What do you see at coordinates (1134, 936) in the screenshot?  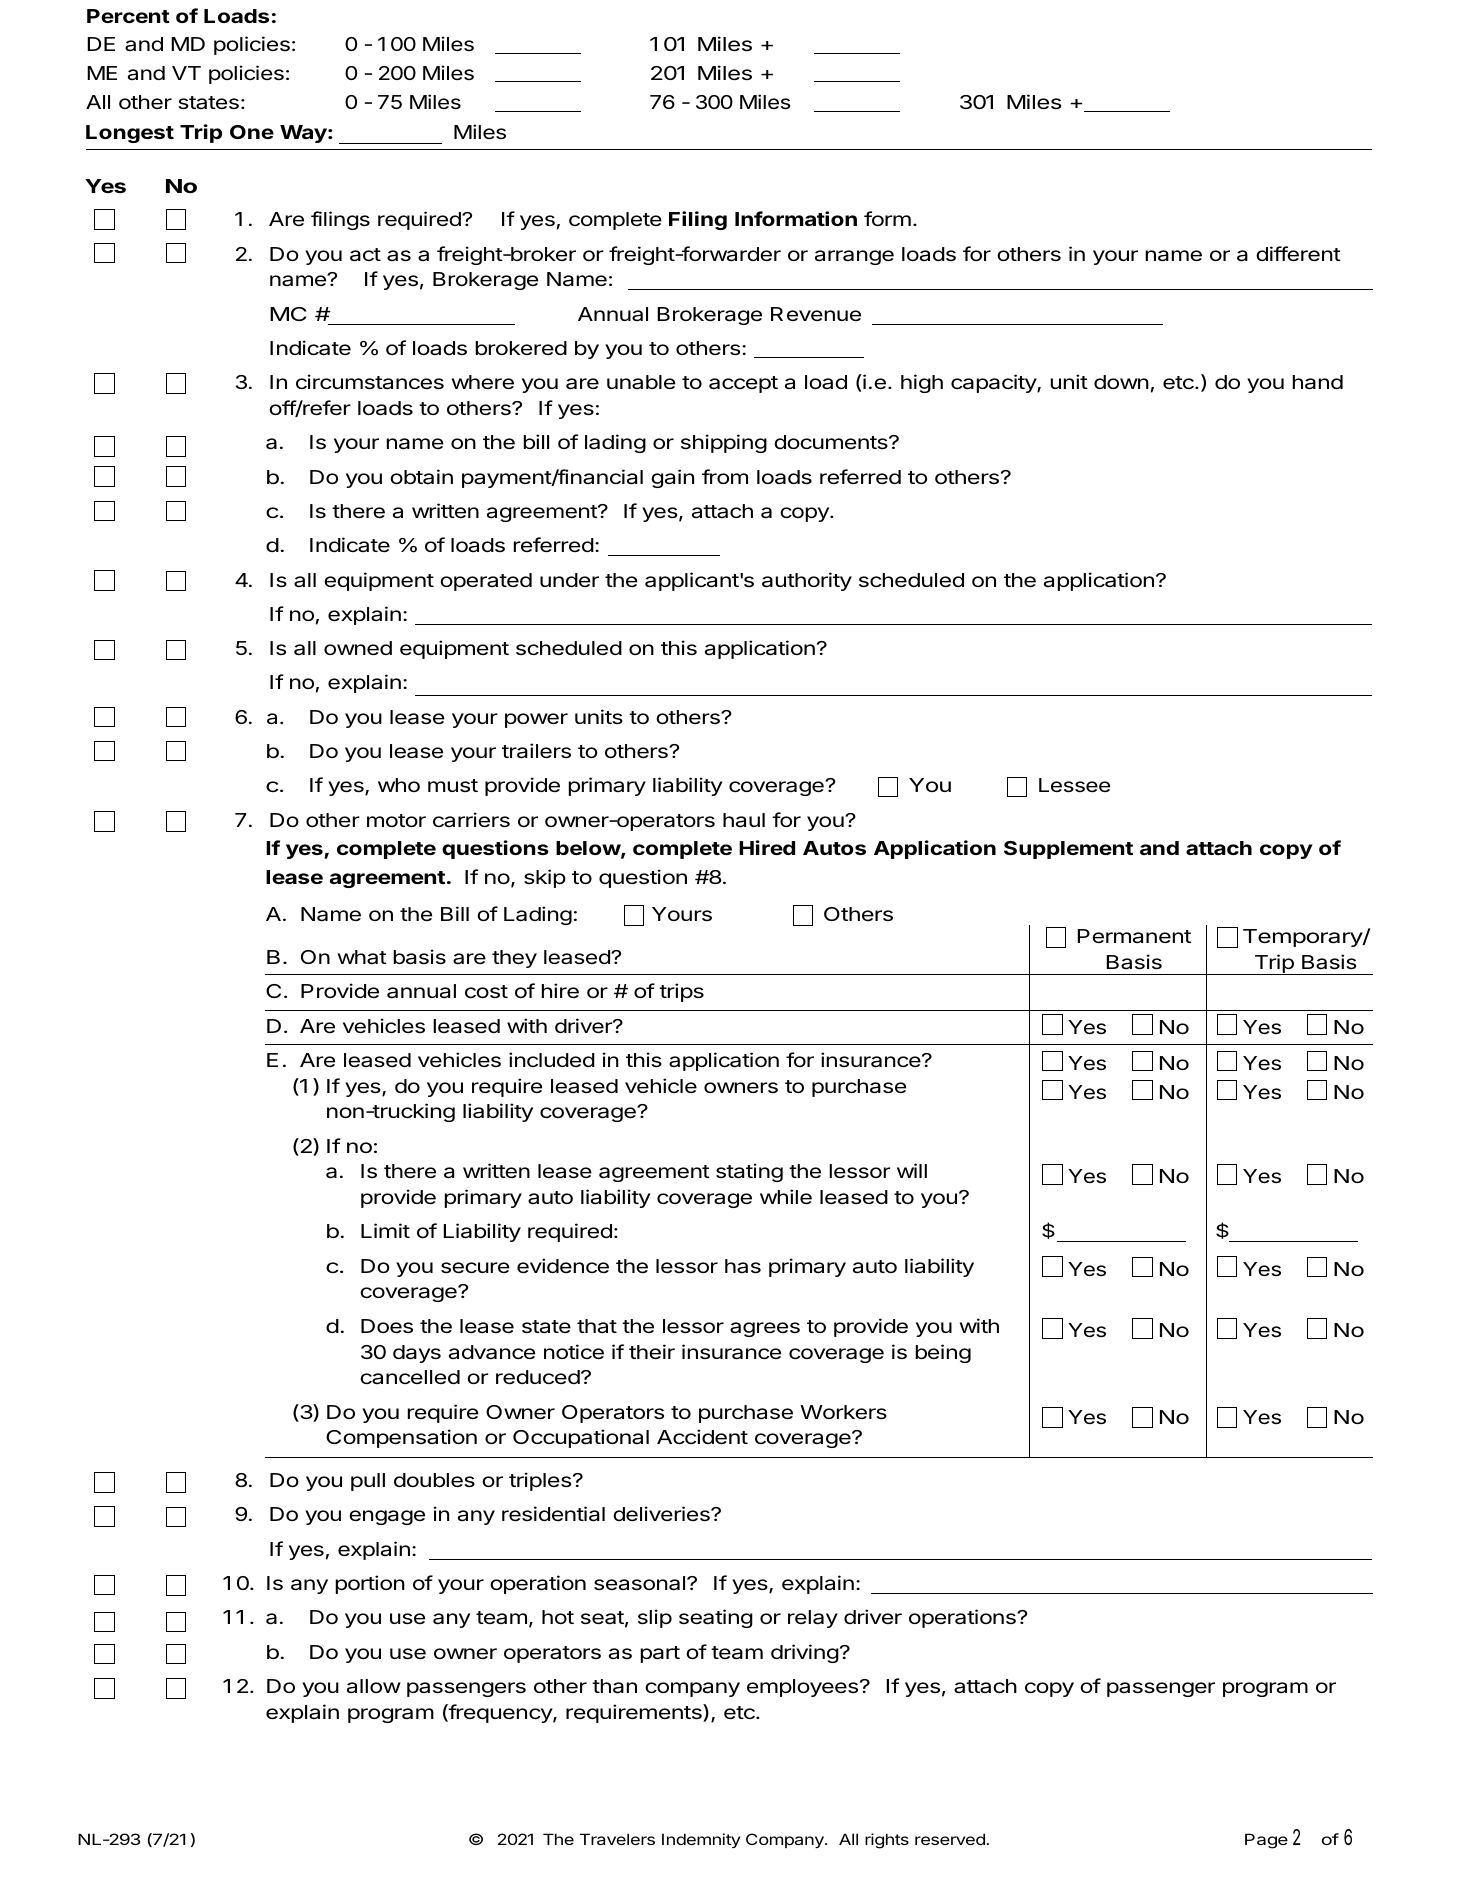 I see `Permanent` at bounding box center [1134, 936].
